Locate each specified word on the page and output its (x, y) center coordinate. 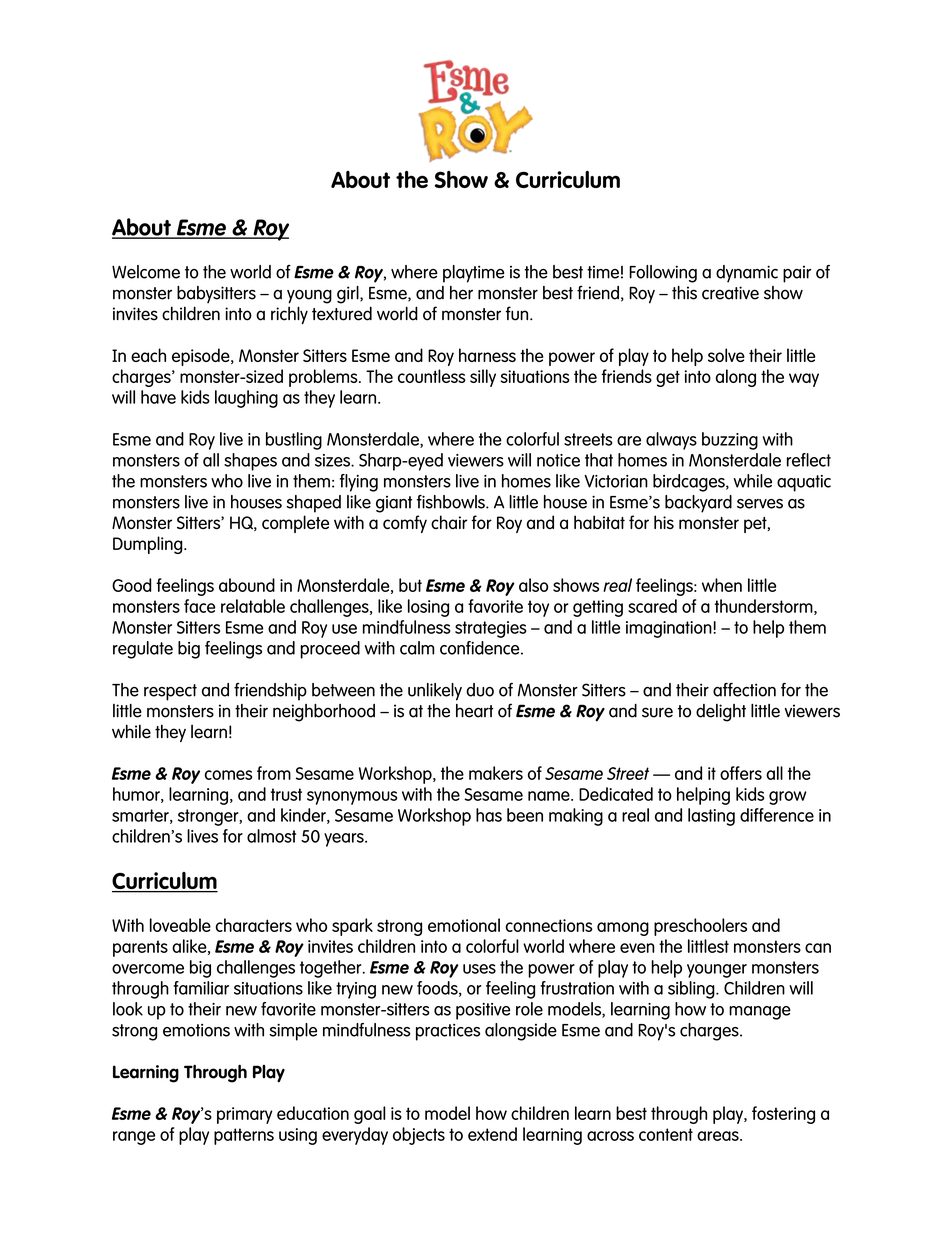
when (722, 585)
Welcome (146, 272)
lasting (711, 817)
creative (730, 293)
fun (518, 313)
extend (492, 1134)
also (533, 585)
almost (271, 836)
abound (247, 585)
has (489, 815)
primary (245, 1115)
